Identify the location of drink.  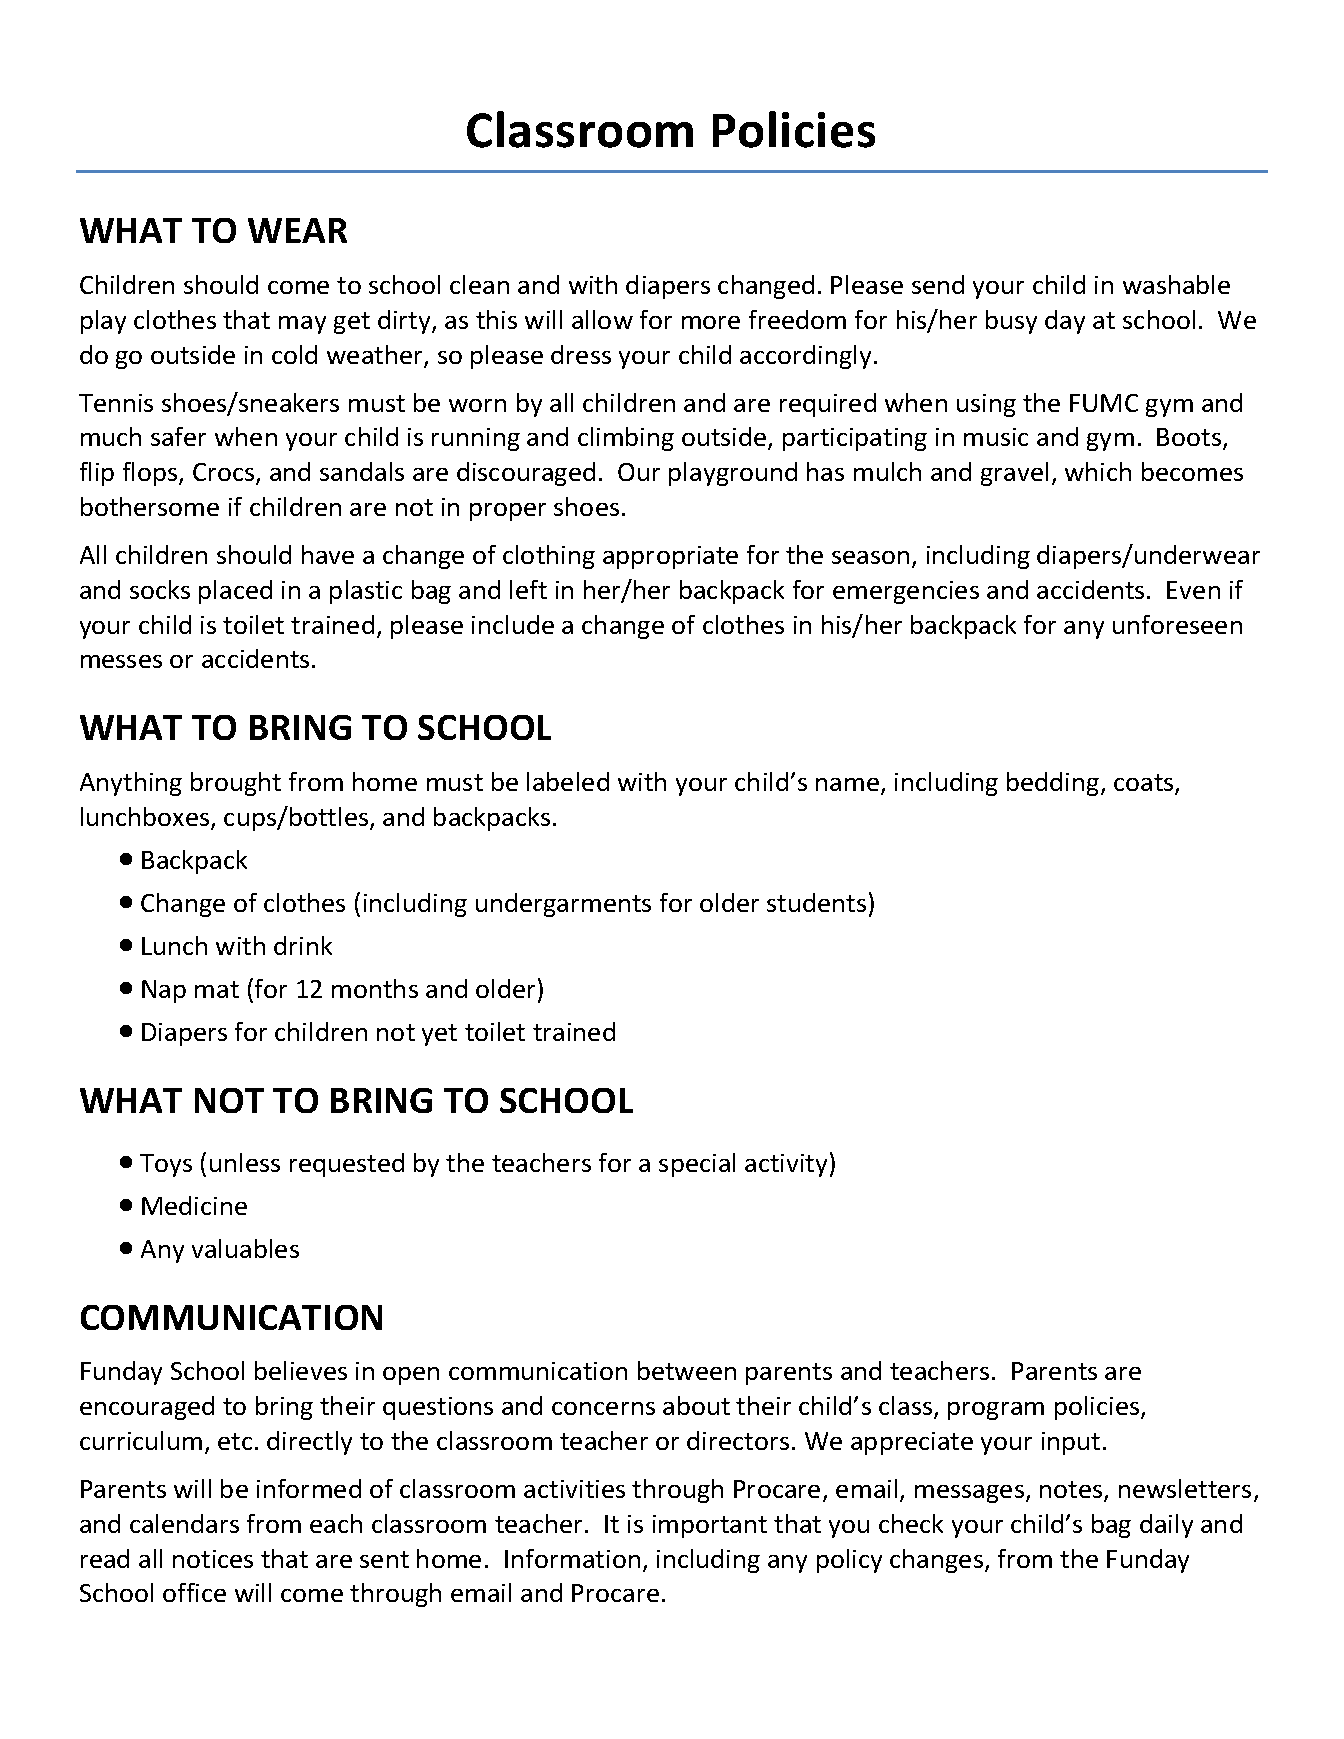
(303, 945).
